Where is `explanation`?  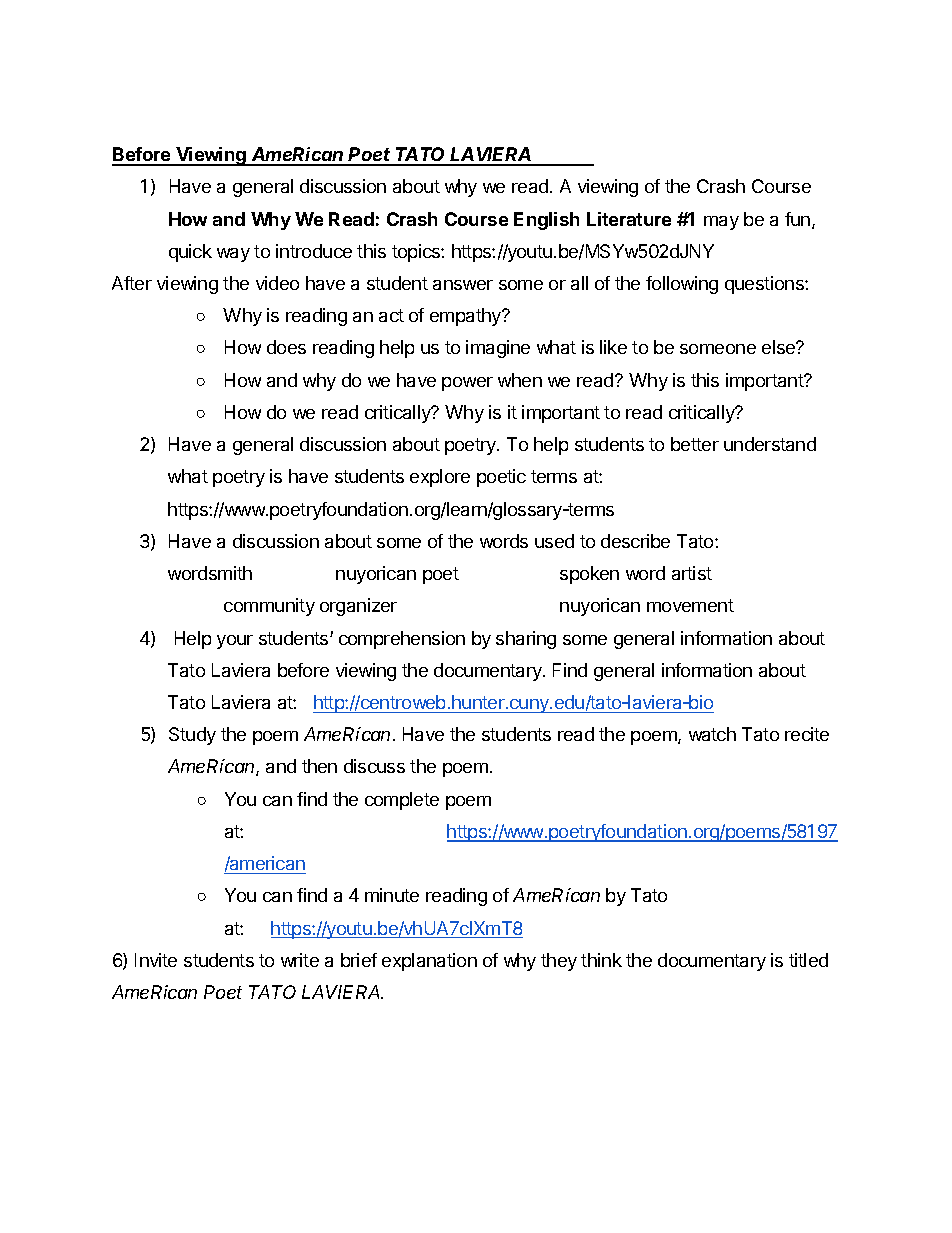
explanation is located at coordinates (429, 962).
